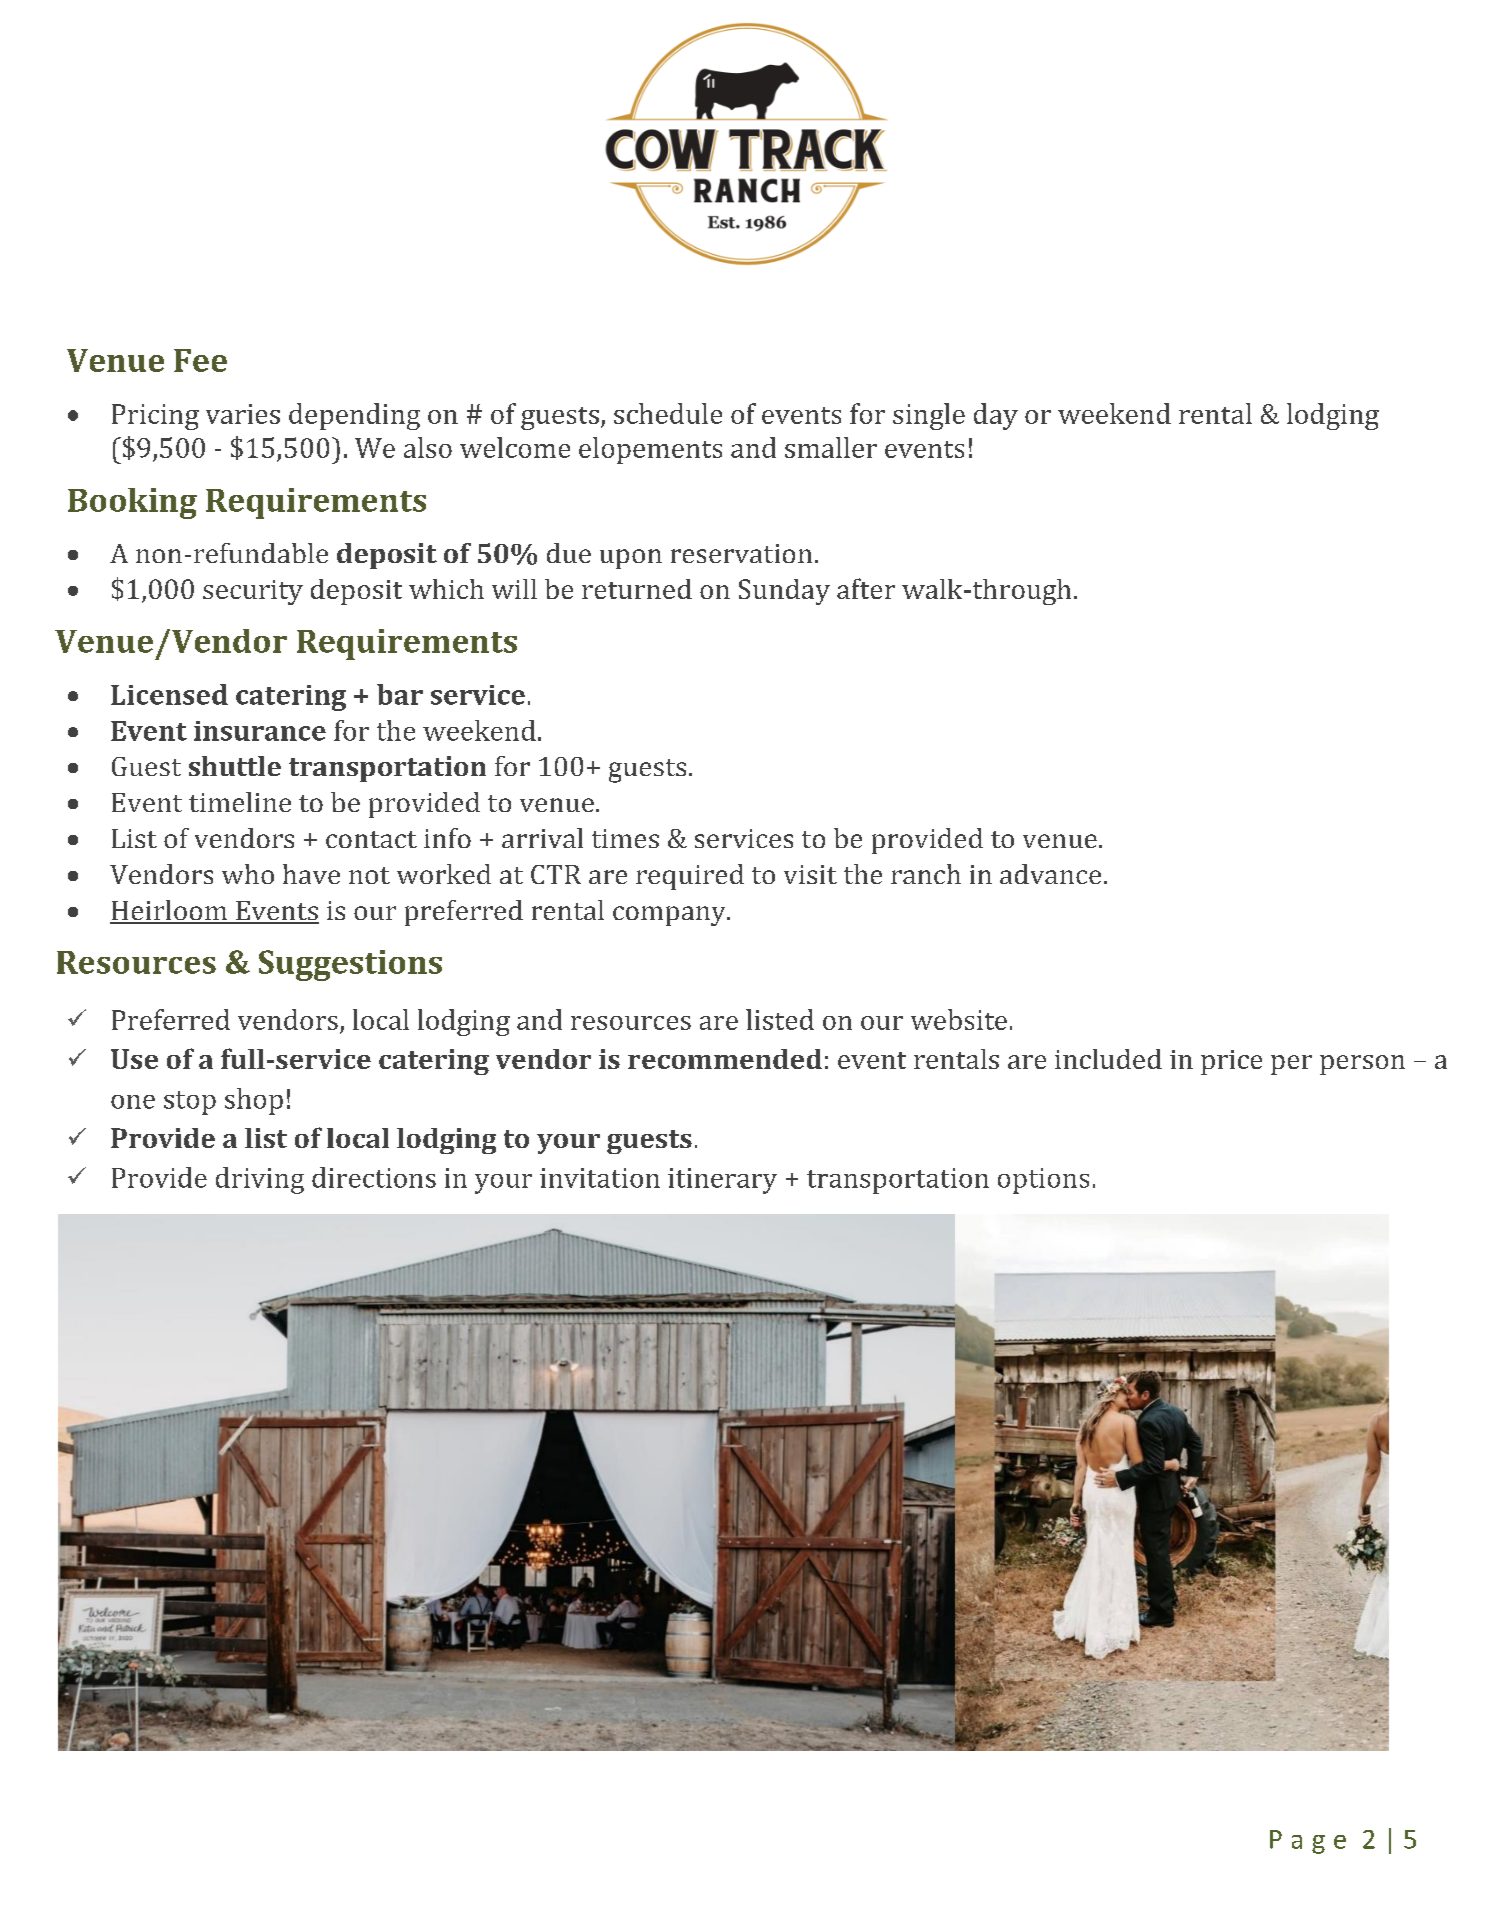 This screenshot has height=1932, width=1493. I want to click on single, so click(929, 416).
